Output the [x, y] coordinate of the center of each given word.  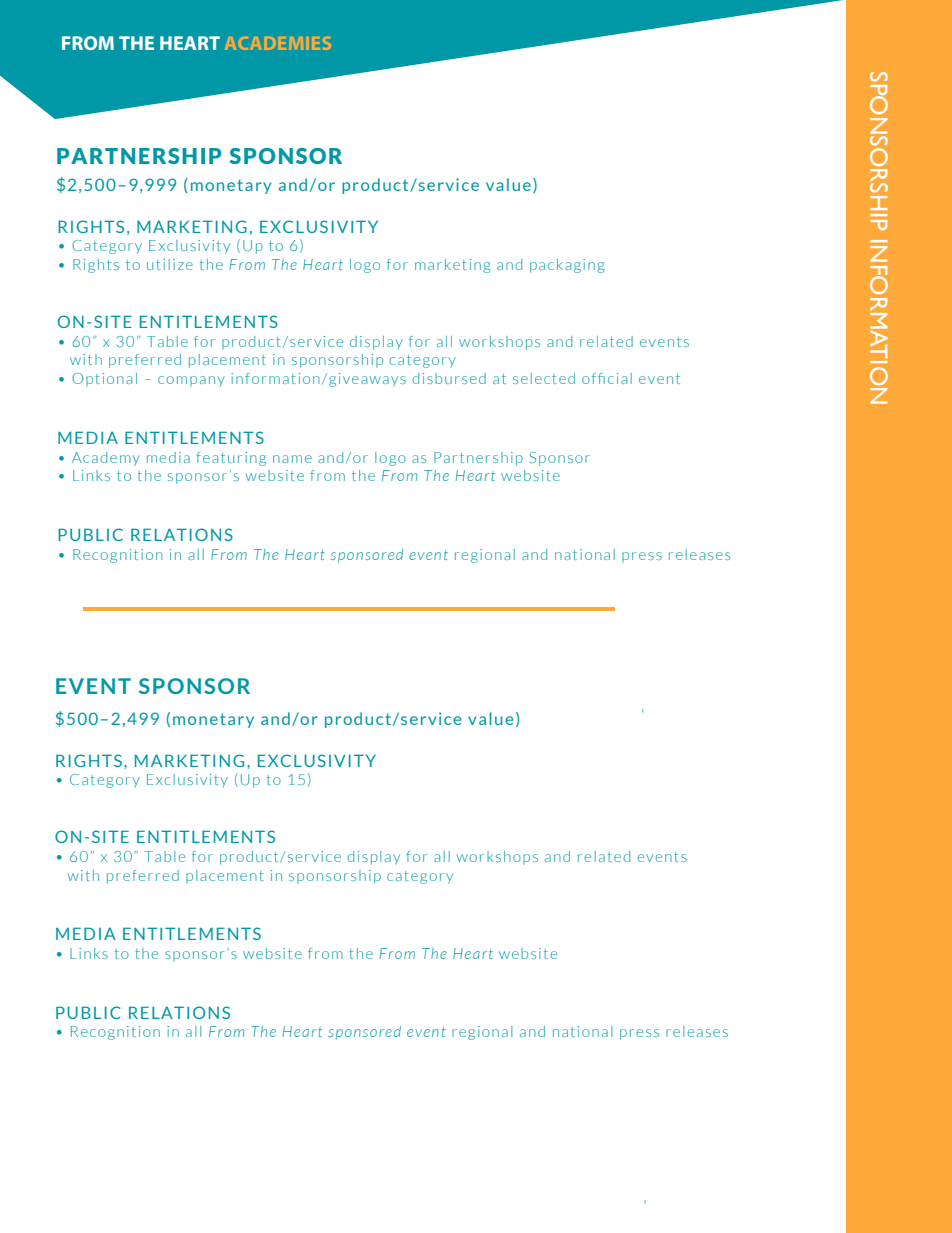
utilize [170, 264]
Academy [106, 458]
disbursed [449, 378]
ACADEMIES [278, 43]
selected [544, 378]
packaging [567, 266]
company [191, 381]
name [292, 459]
